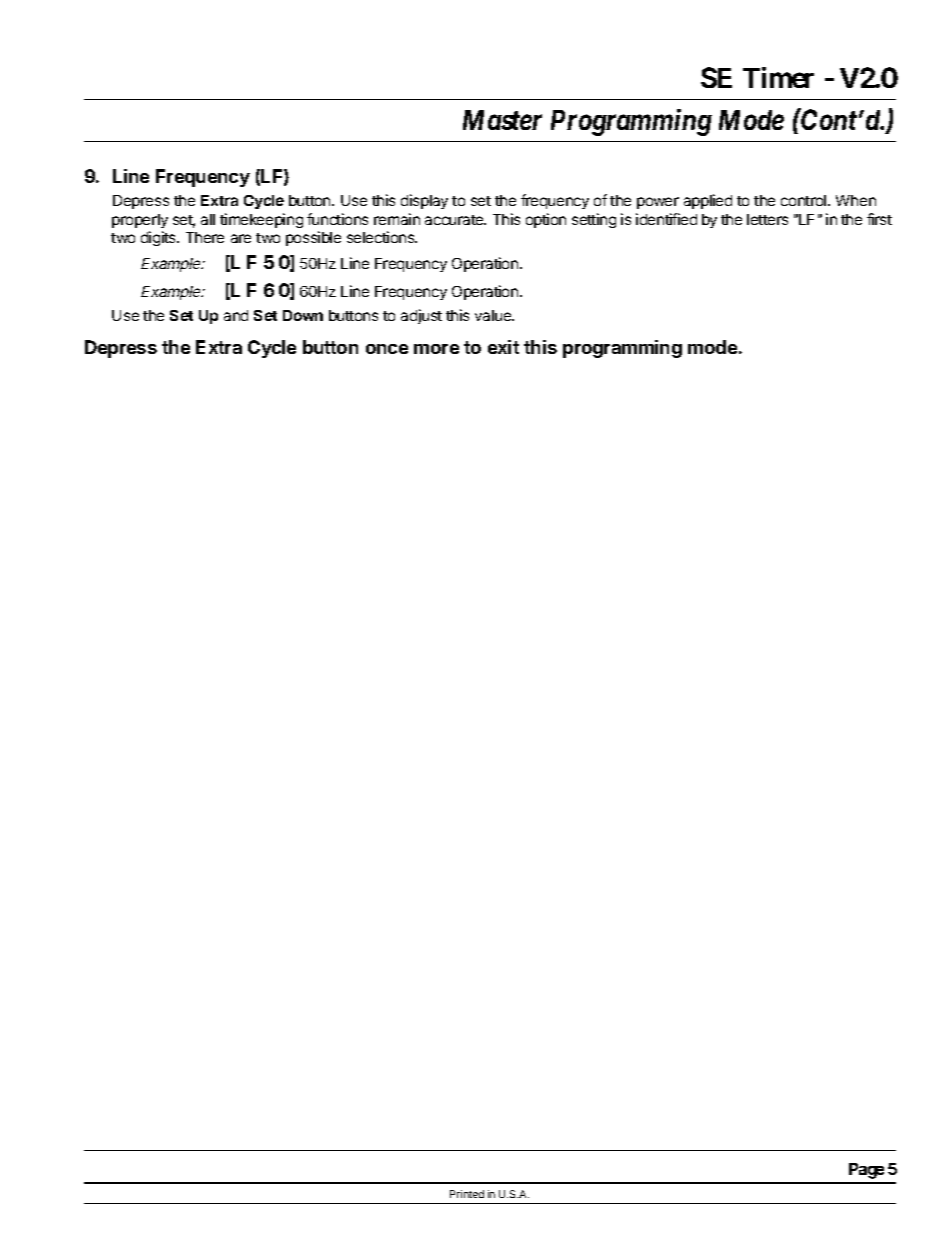 Image resolution: width=952 pixels, height=1233 pixels. What do you see at coordinates (208, 219) in the page?
I see `all` at bounding box center [208, 219].
